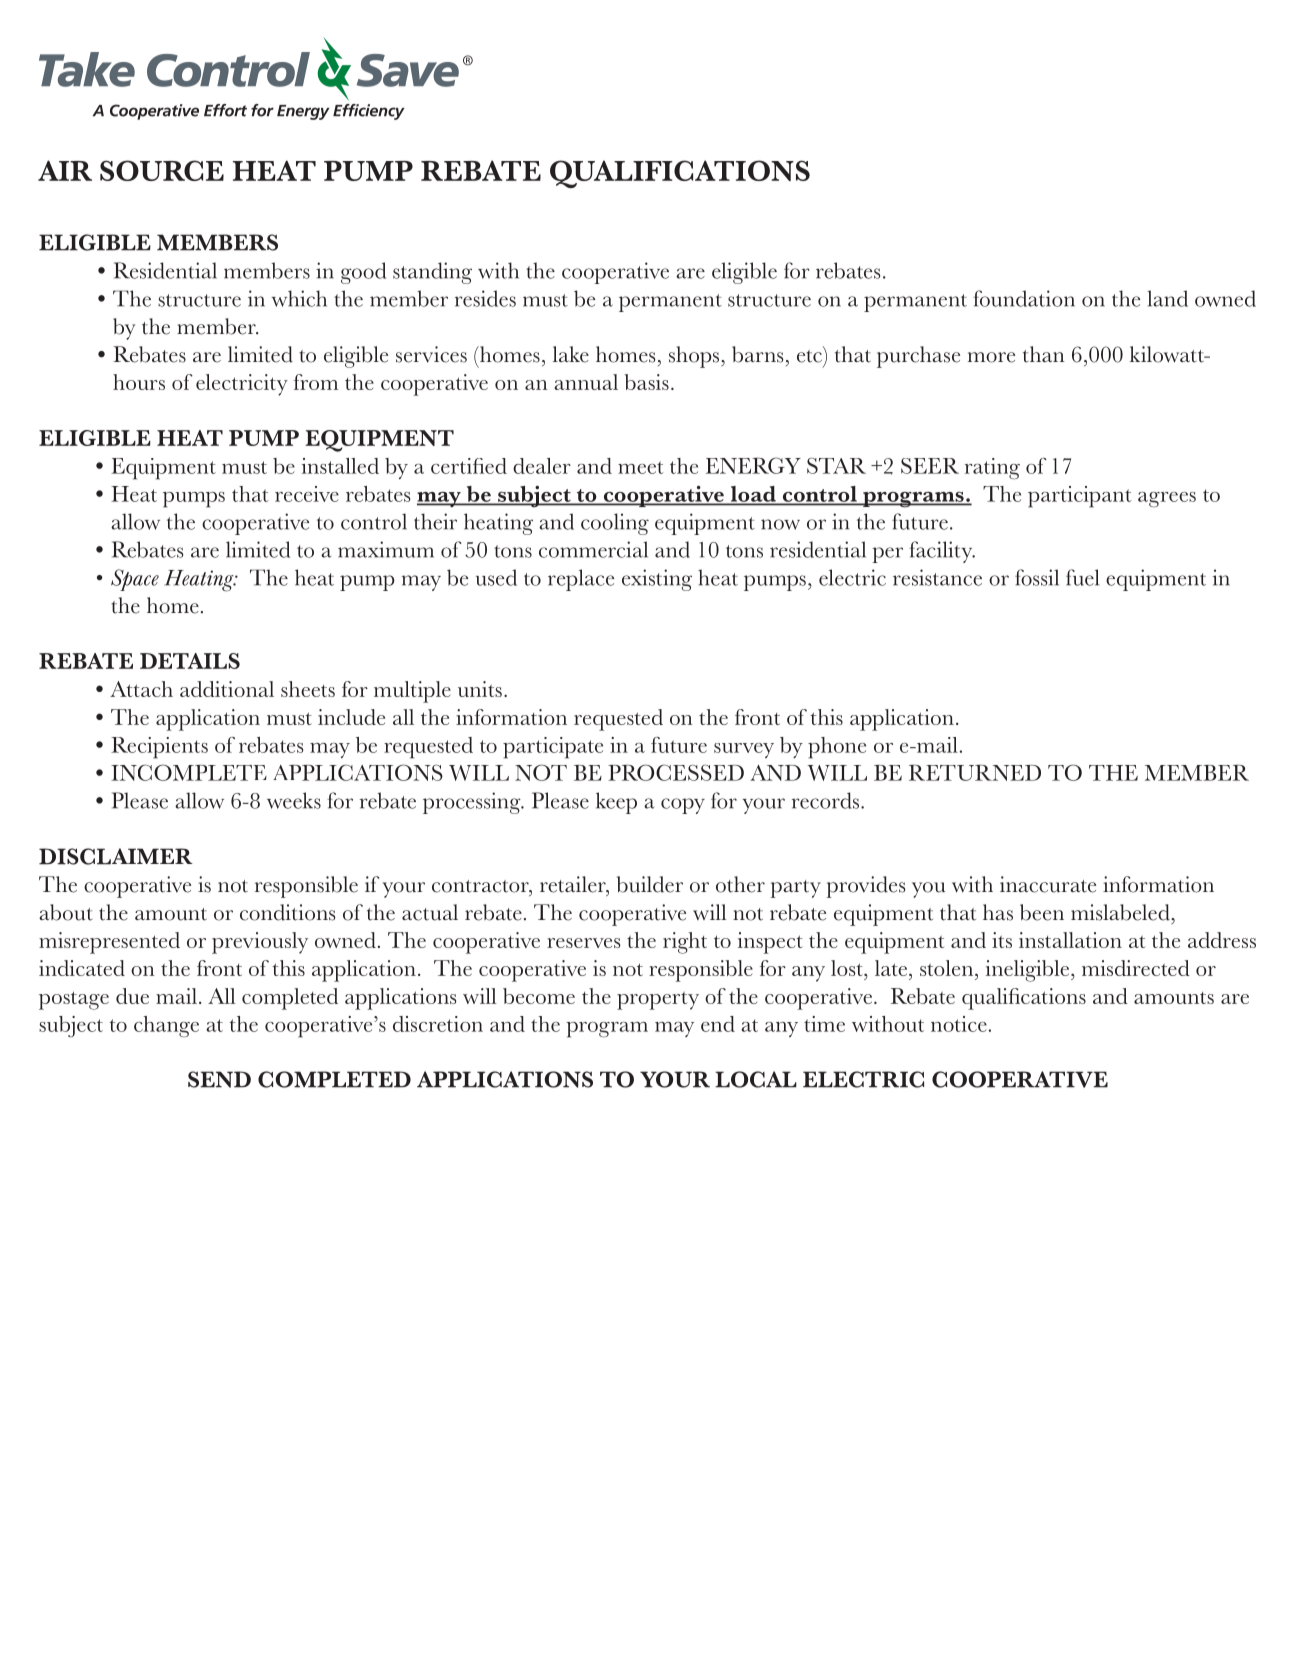 This page has height=1674, width=1294. What do you see at coordinates (641, 467) in the page?
I see `meet` at bounding box center [641, 467].
